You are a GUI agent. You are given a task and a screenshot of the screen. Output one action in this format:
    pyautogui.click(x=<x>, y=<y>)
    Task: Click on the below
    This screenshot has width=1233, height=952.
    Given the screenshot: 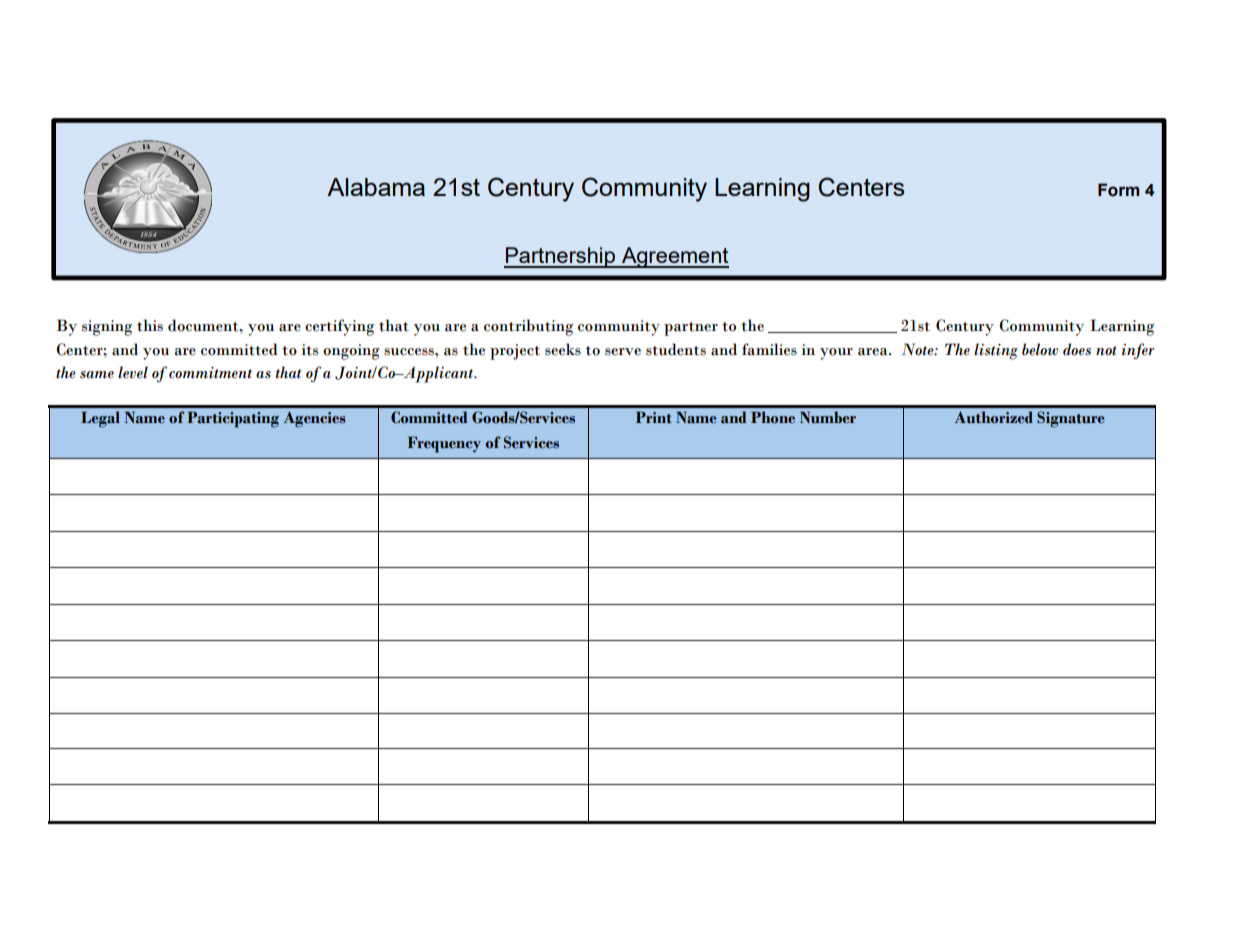 What is the action you would take?
    pyautogui.click(x=1040, y=349)
